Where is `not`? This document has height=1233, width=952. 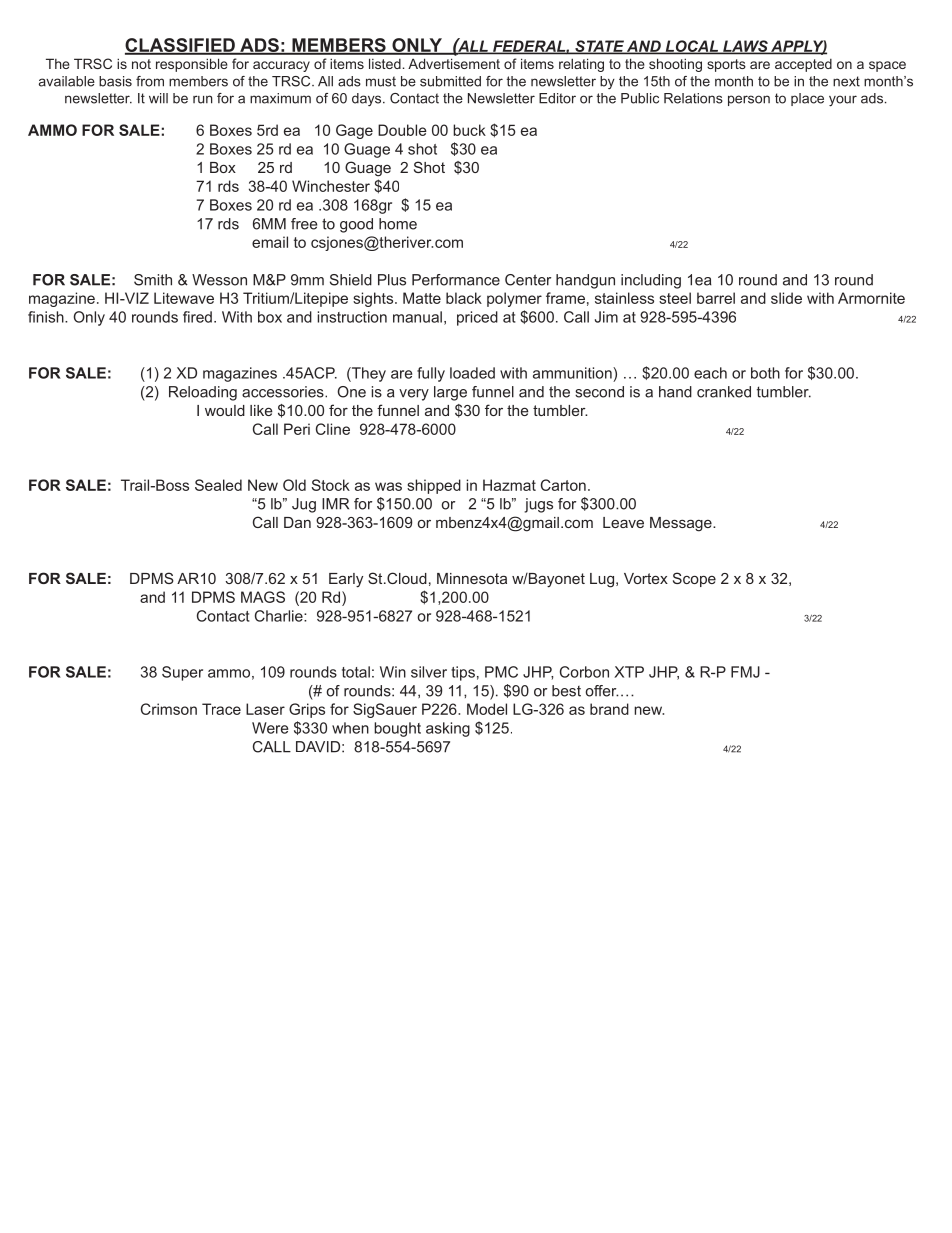 not is located at coordinates (141, 64).
